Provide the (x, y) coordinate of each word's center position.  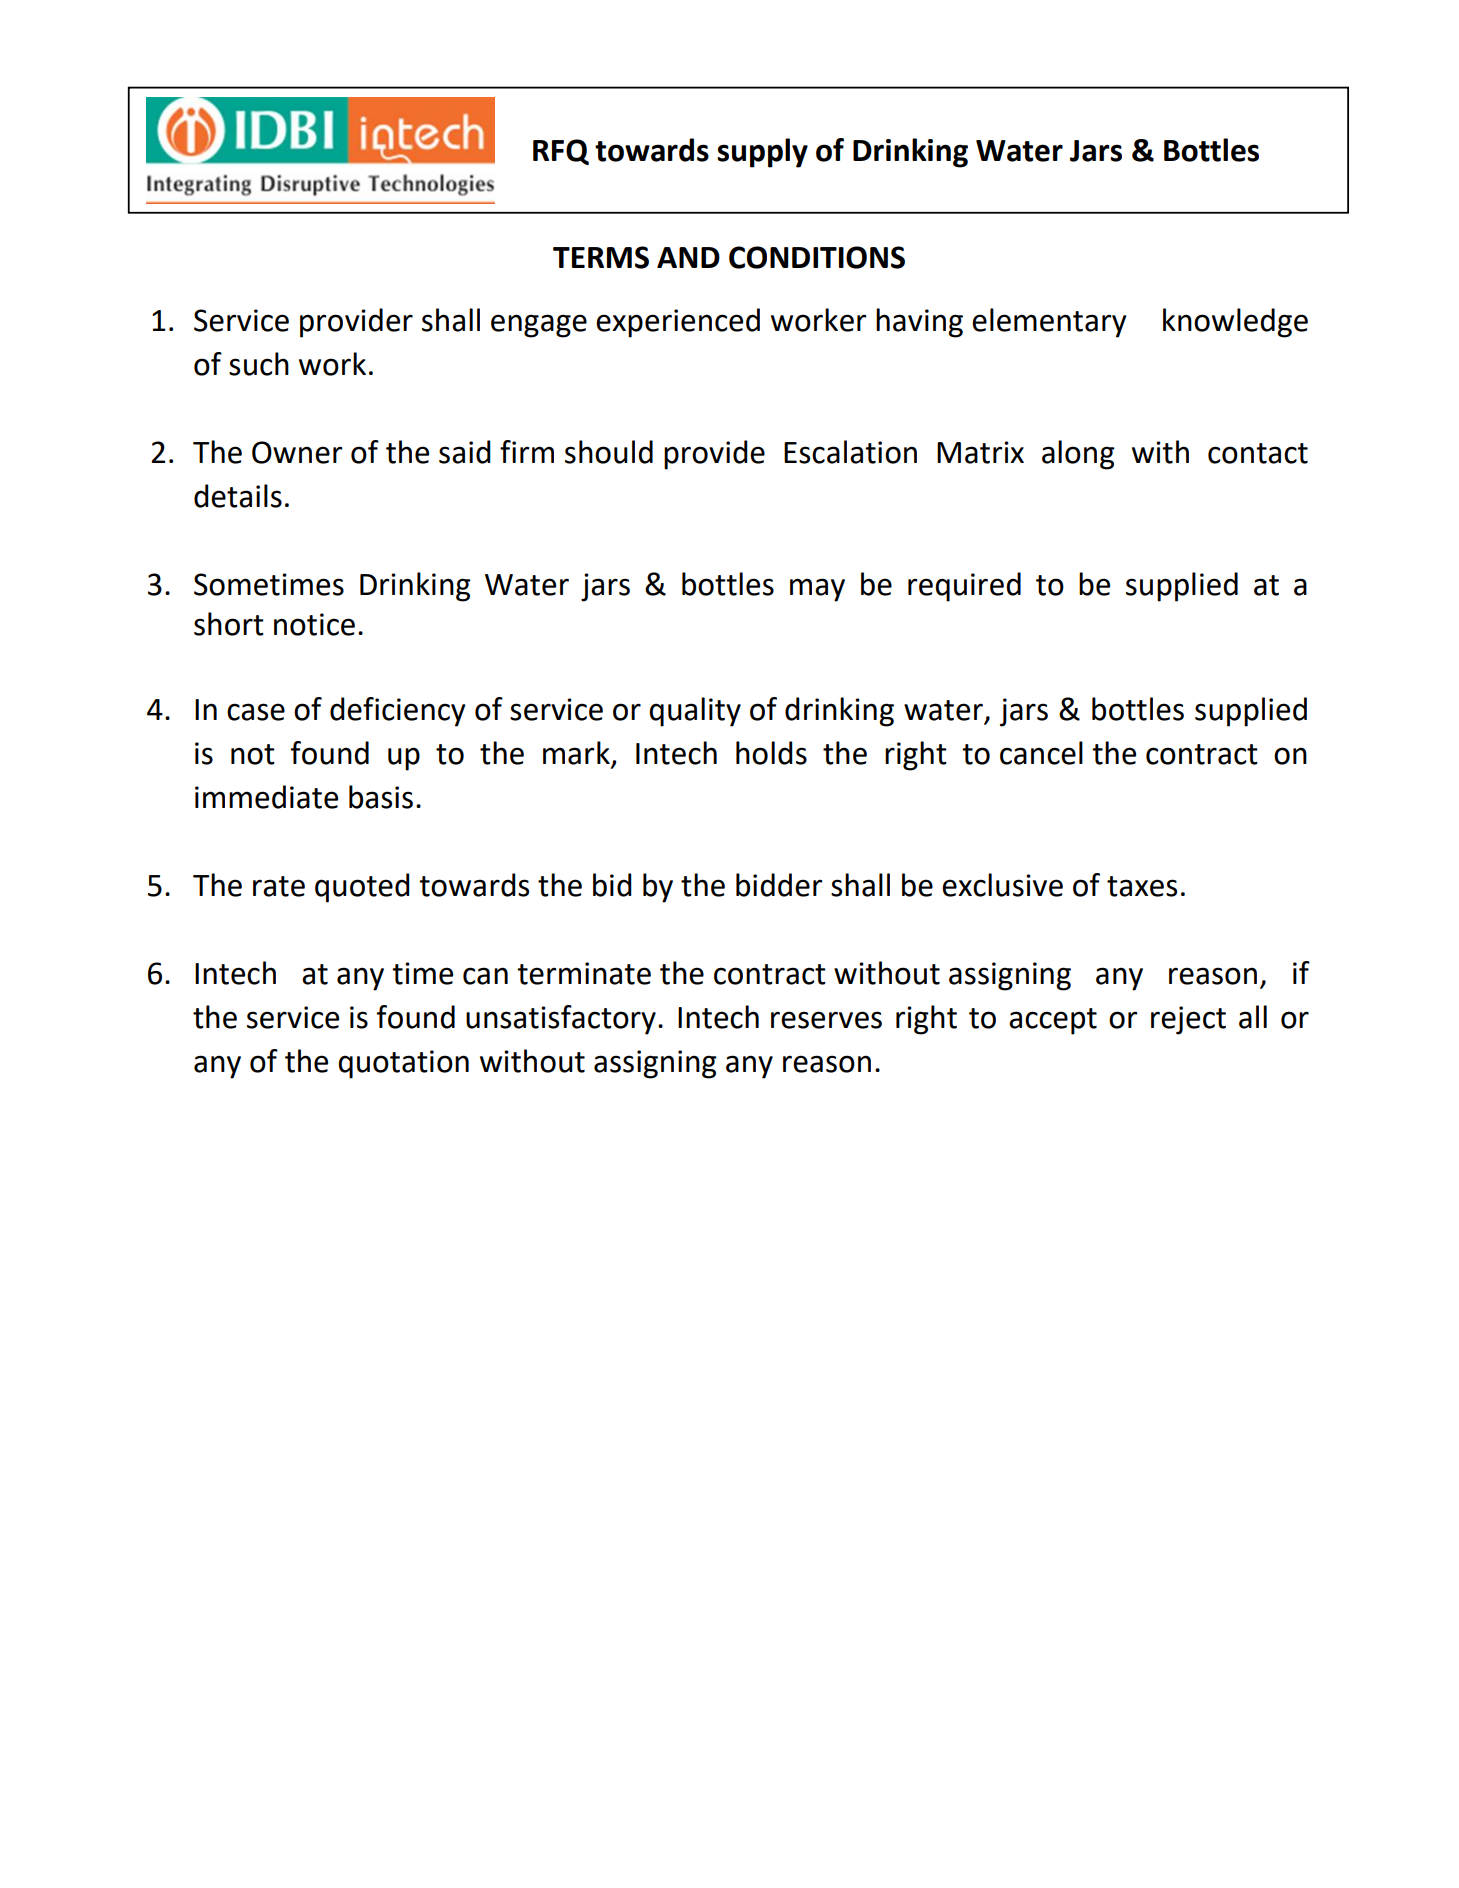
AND (688, 257)
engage (539, 326)
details (238, 496)
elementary (1049, 323)
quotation (403, 1064)
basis (381, 797)
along (1078, 455)
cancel (1041, 753)
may (817, 590)
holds (771, 753)
